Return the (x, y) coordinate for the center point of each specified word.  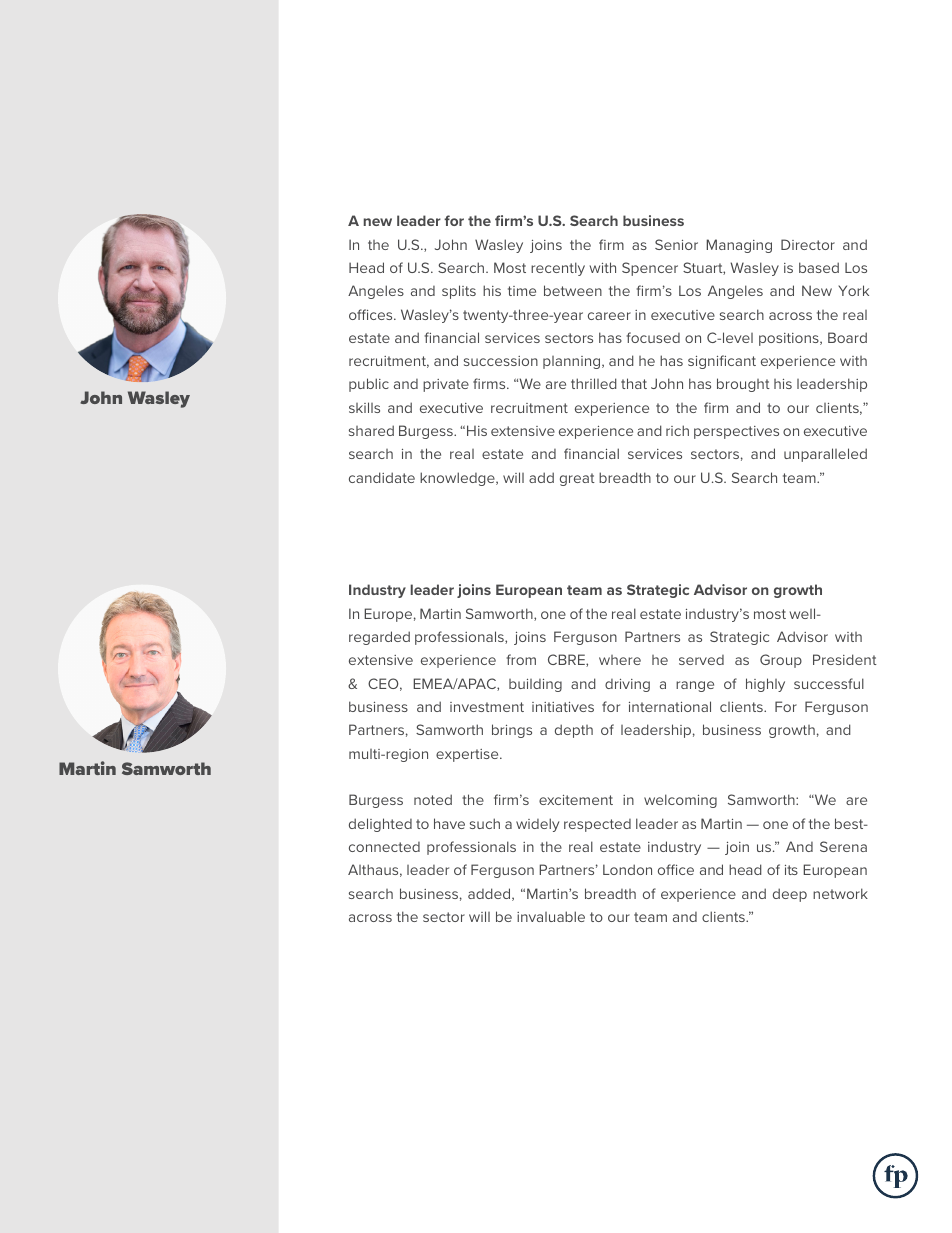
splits (459, 292)
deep (790, 895)
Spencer (650, 269)
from (521, 659)
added (490, 894)
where (620, 660)
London (627, 869)
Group (781, 661)
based (819, 267)
